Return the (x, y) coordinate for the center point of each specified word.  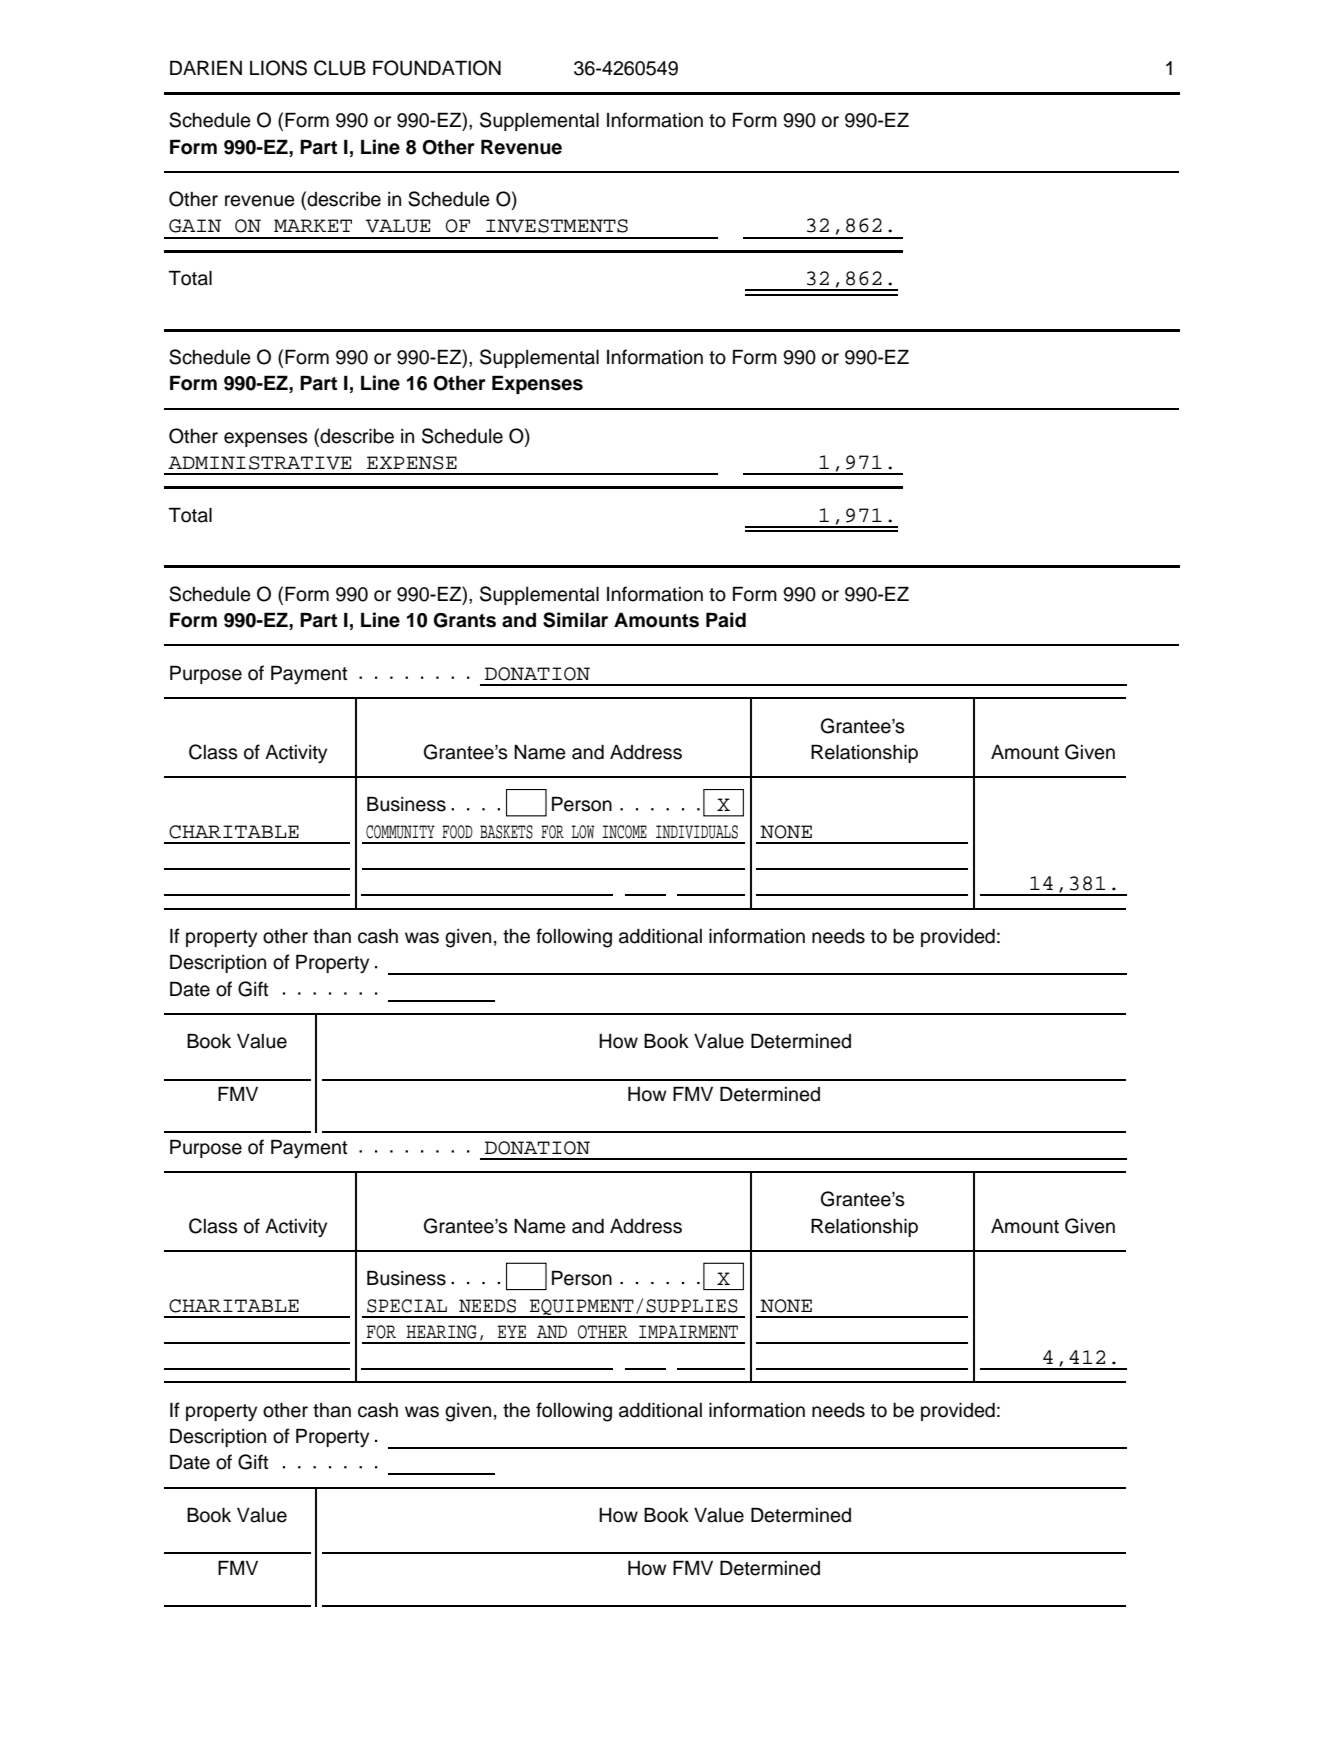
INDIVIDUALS (697, 832)
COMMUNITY (400, 832)
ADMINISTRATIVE (259, 463)
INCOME (624, 832)
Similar (575, 620)
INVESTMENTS (557, 226)
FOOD (457, 832)
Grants (464, 620)
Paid (726, 620)
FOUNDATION (437, 68)
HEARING (441, 1332)
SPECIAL (407, 1306)
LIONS (278, 68)
